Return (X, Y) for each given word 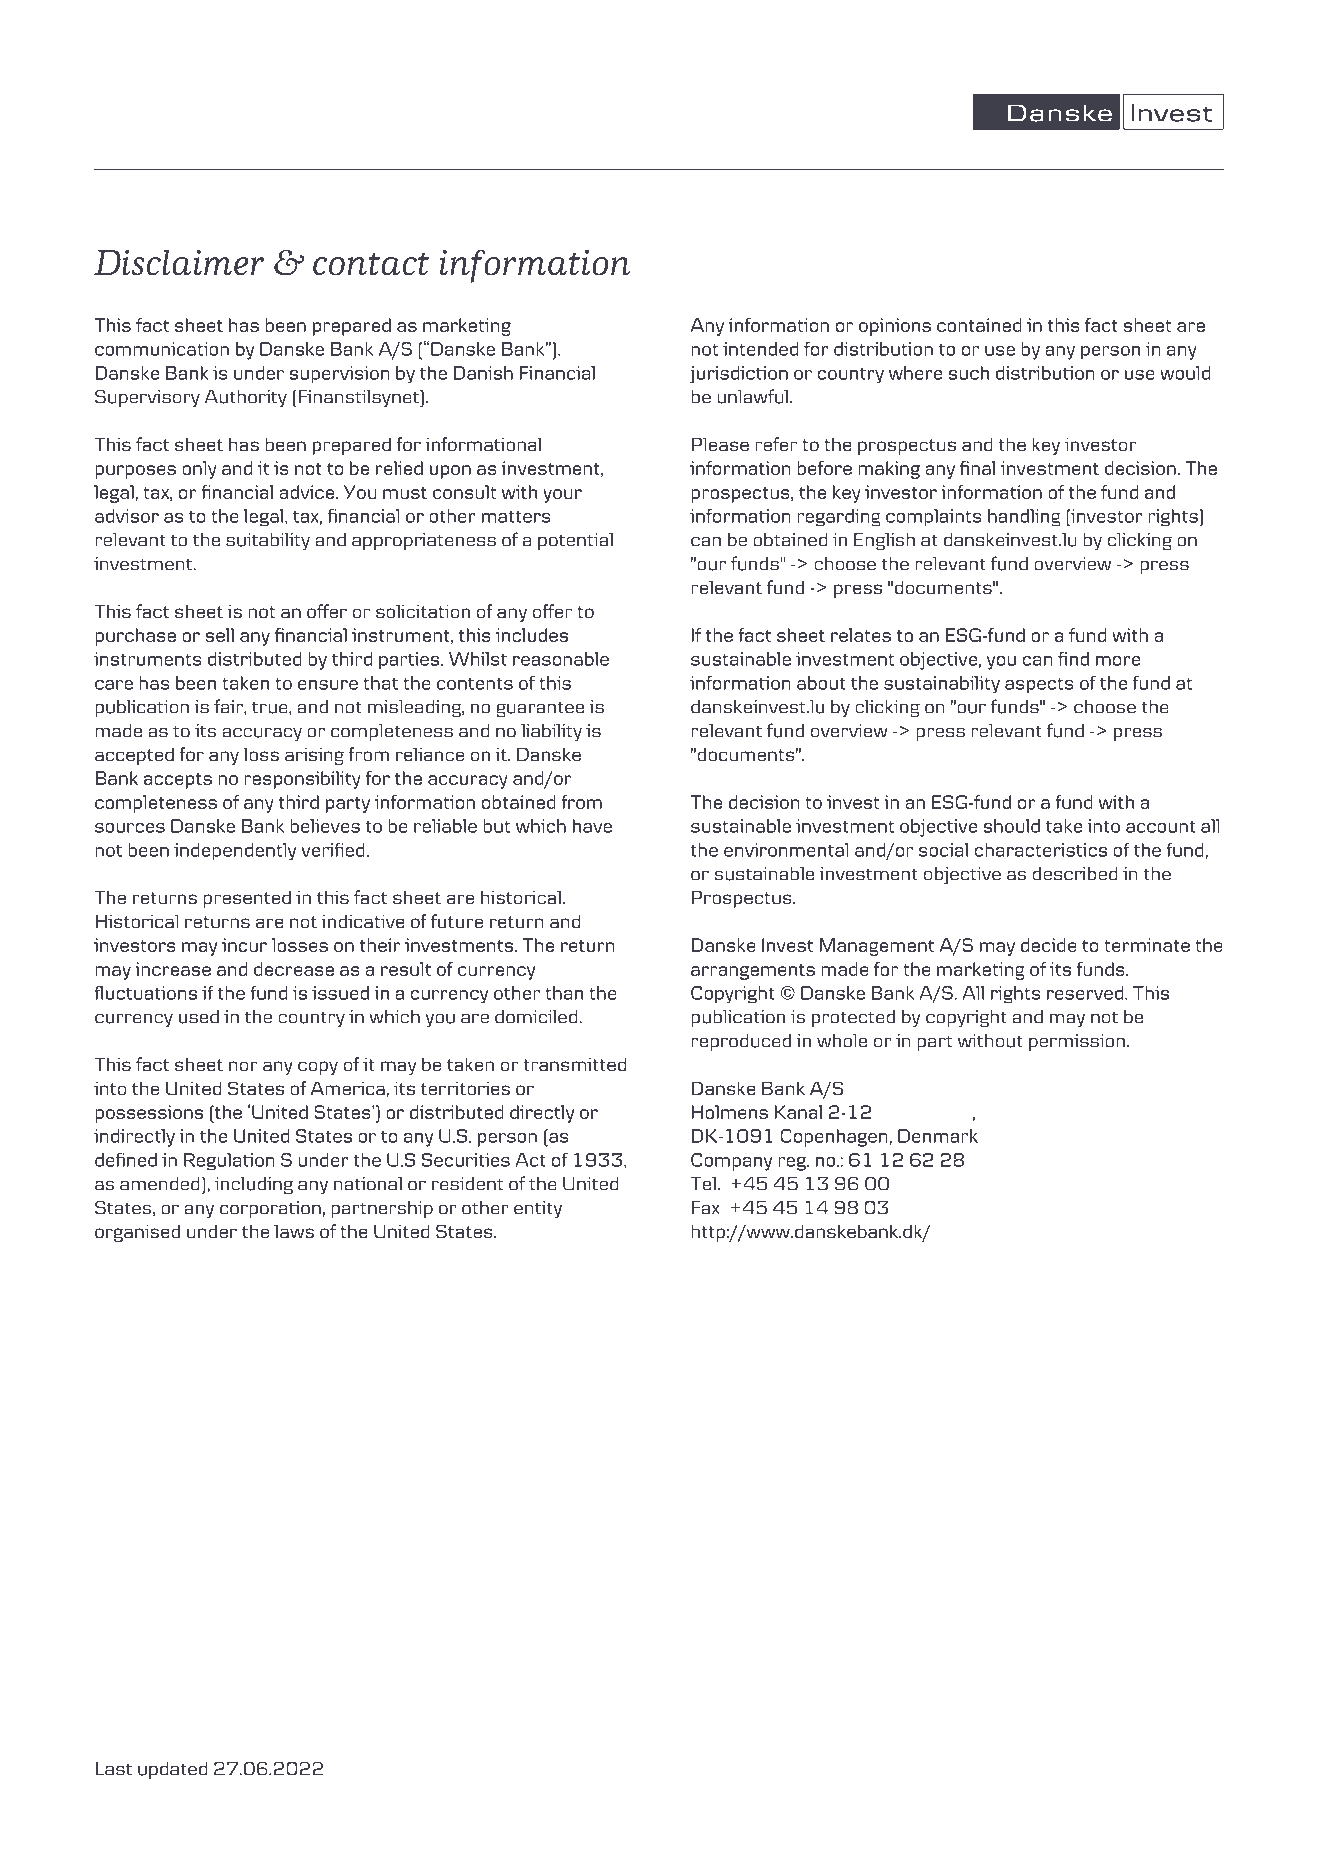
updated (172, 1770)
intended (760, 349)
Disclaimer (179, 262)
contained (979, 325)
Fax (706, 1208)
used (199, 1017)
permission (1077, 1042)
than (564, 993)
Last (114, 1769)
